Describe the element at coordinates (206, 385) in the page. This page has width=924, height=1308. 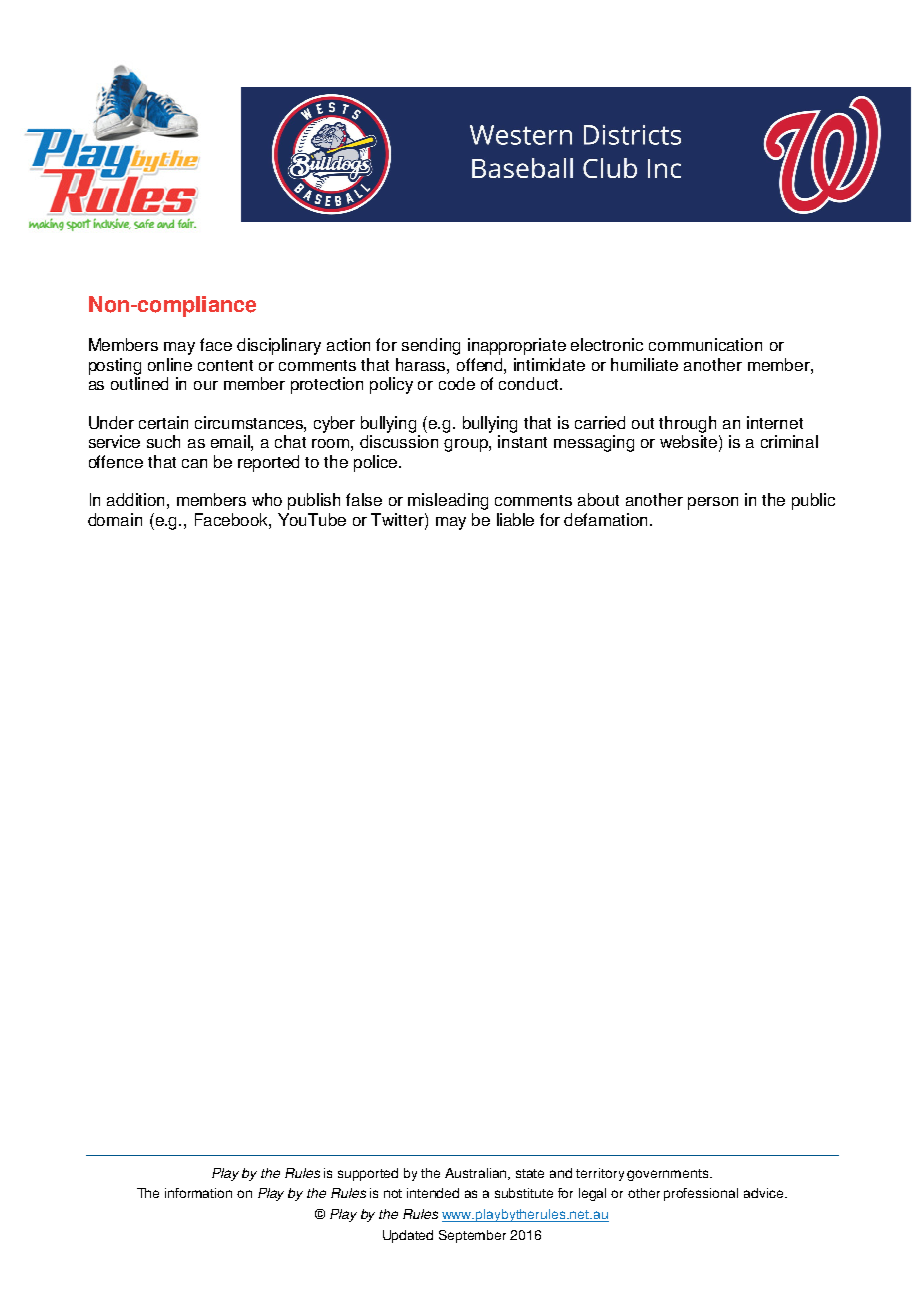
I see `our` at that location.
